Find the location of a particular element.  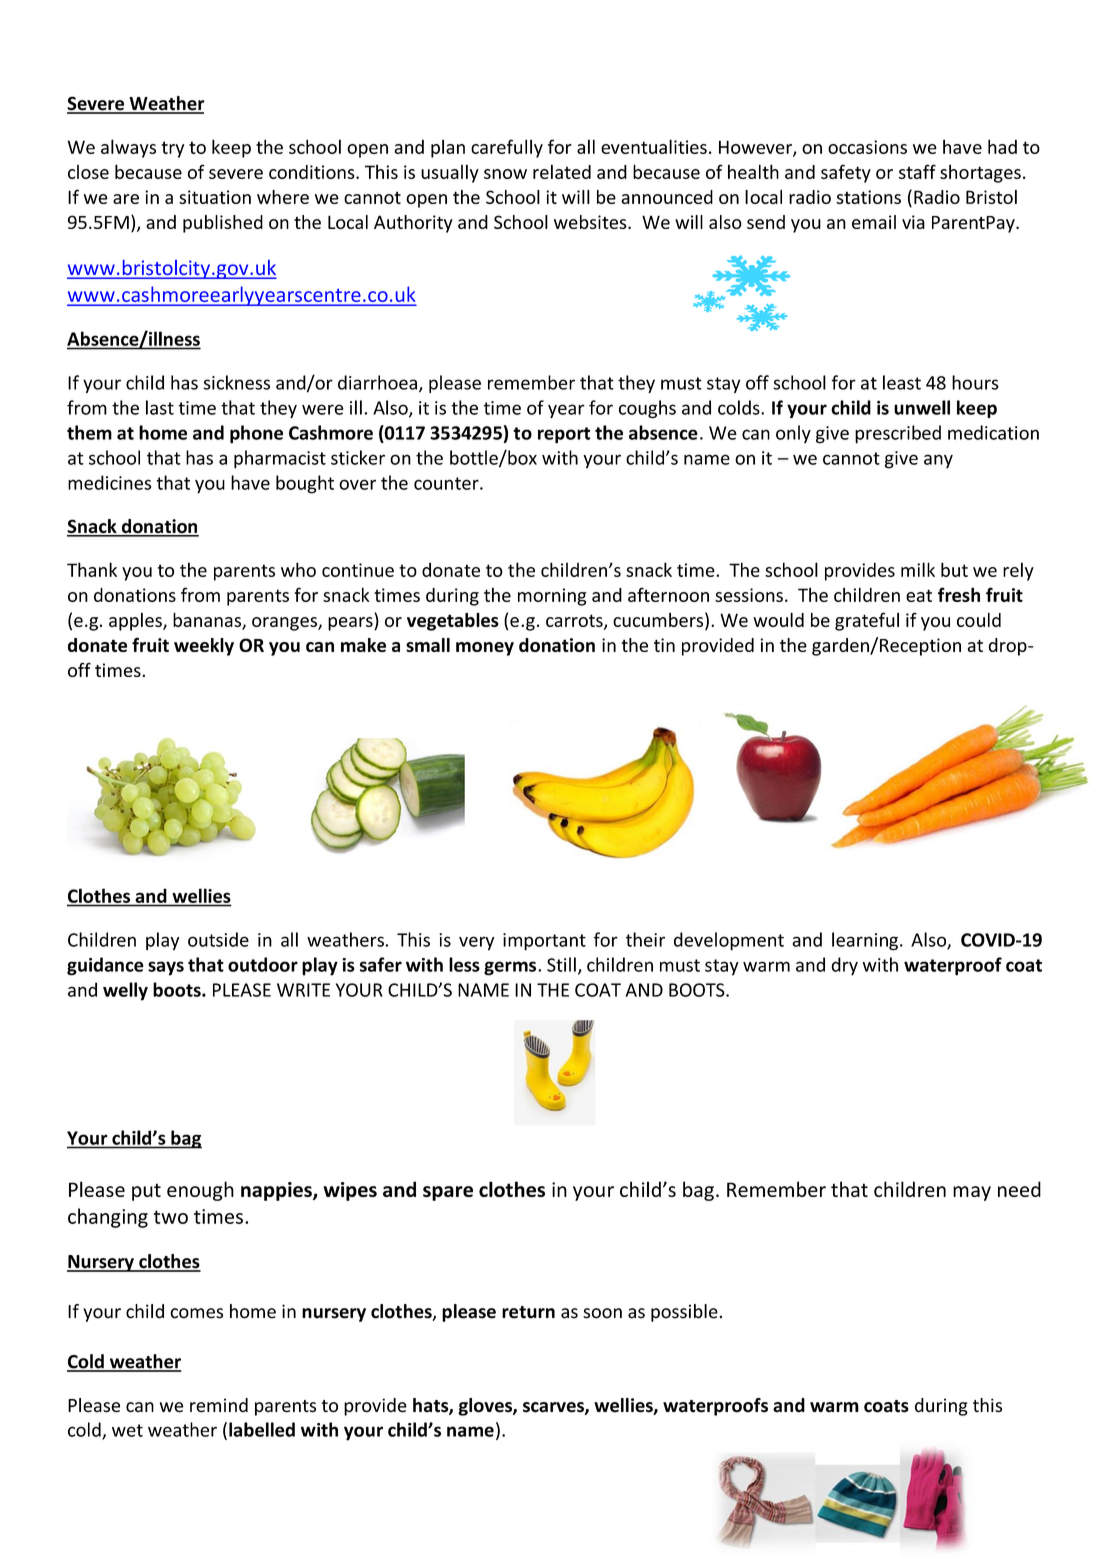

related is located at coordinates (562, 171).
